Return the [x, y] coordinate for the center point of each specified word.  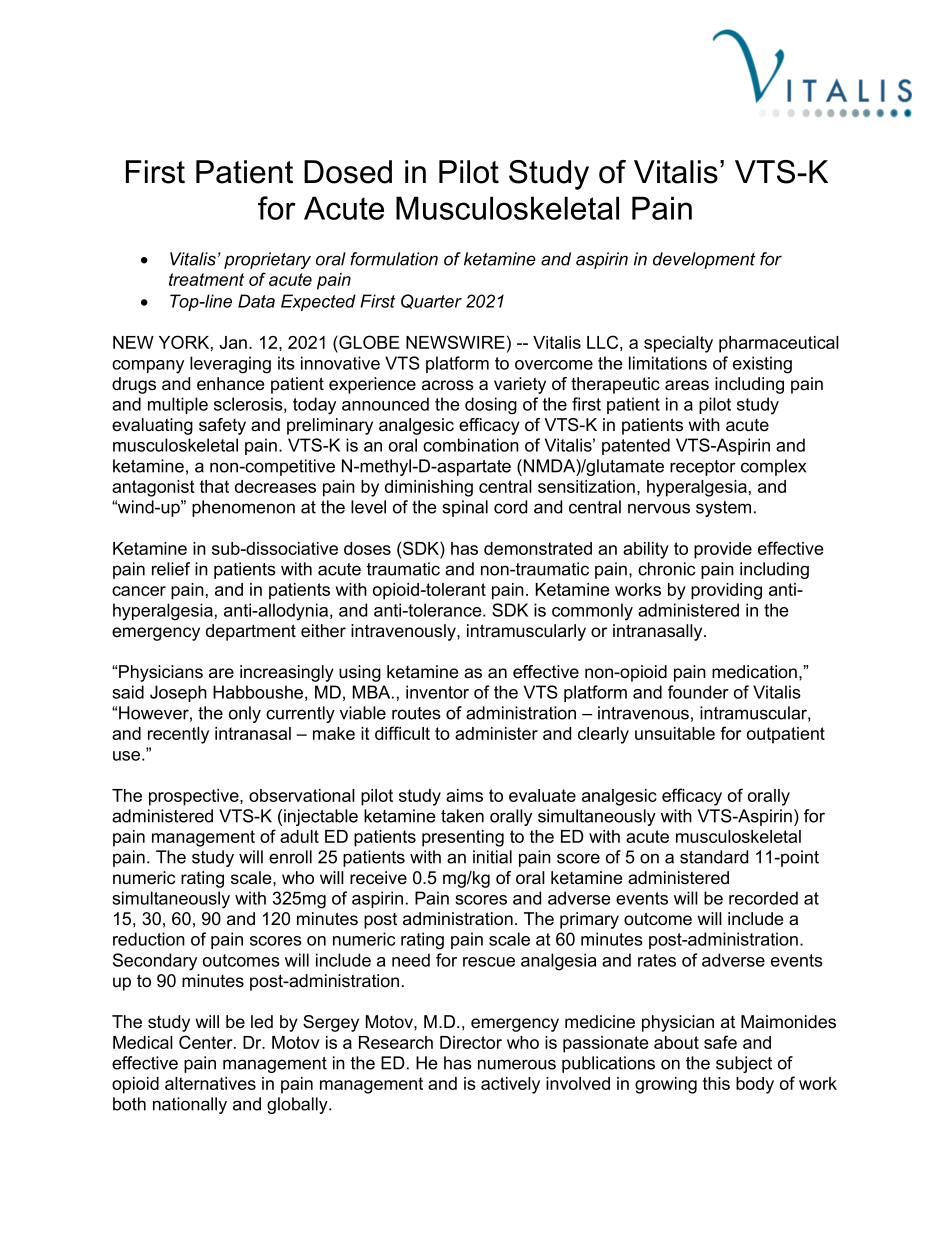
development [704, 260]
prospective [195, 797]
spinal [465, 508]
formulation [394, 259]
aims [464, 795]
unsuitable [675, 733]
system [723, 509]
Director [471, 1042]
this [716, 1083]
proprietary [267, 260]
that [214, 486]
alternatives [210, 1083]
